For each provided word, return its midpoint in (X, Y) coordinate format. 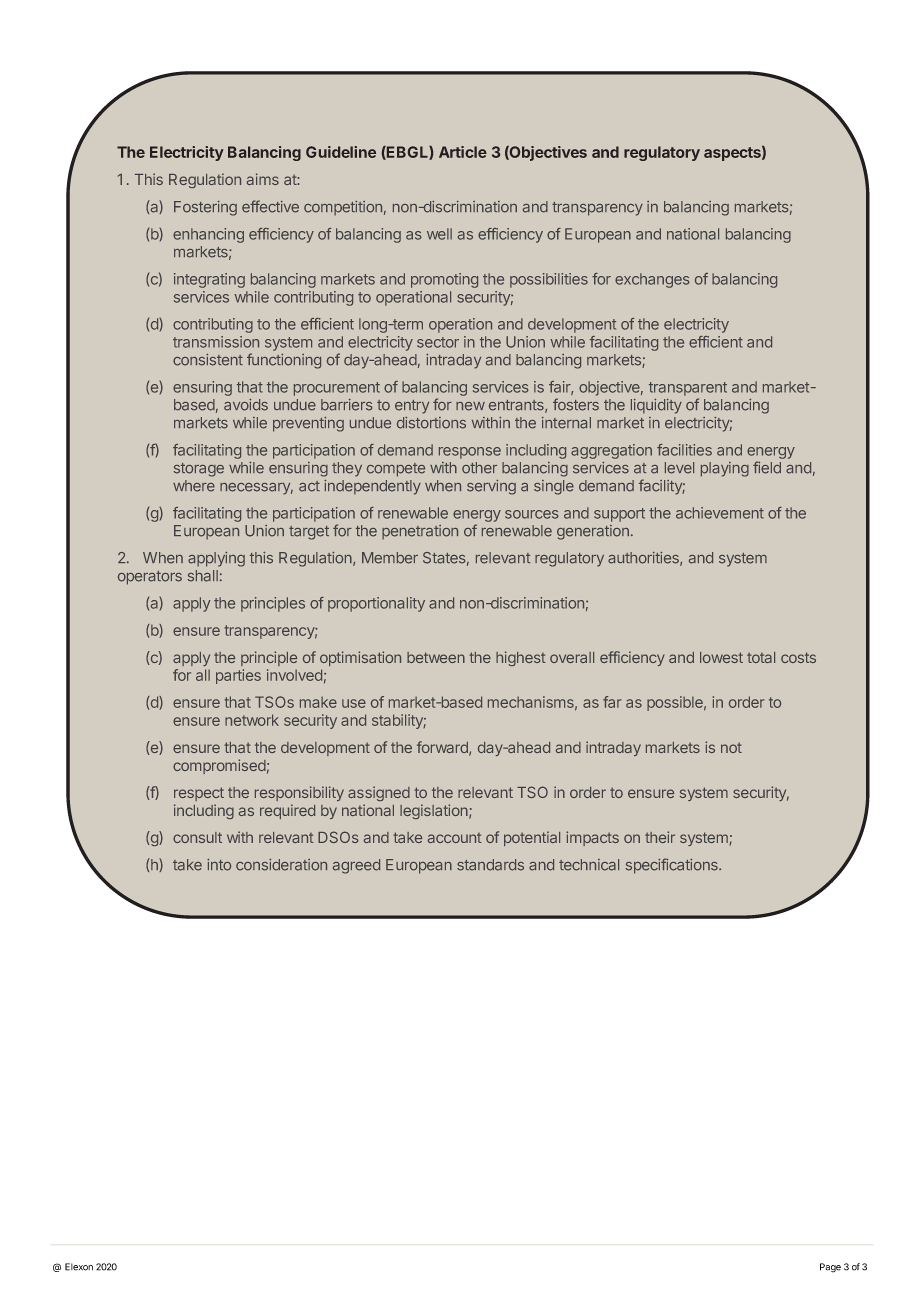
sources (532, 514)
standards (490, 865)
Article (463, 152)
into (219, 865)
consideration (281, 865)
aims (263, 179)
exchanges (652, 280)
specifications (673, 866)
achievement (720, 513)
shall (203, 576)
